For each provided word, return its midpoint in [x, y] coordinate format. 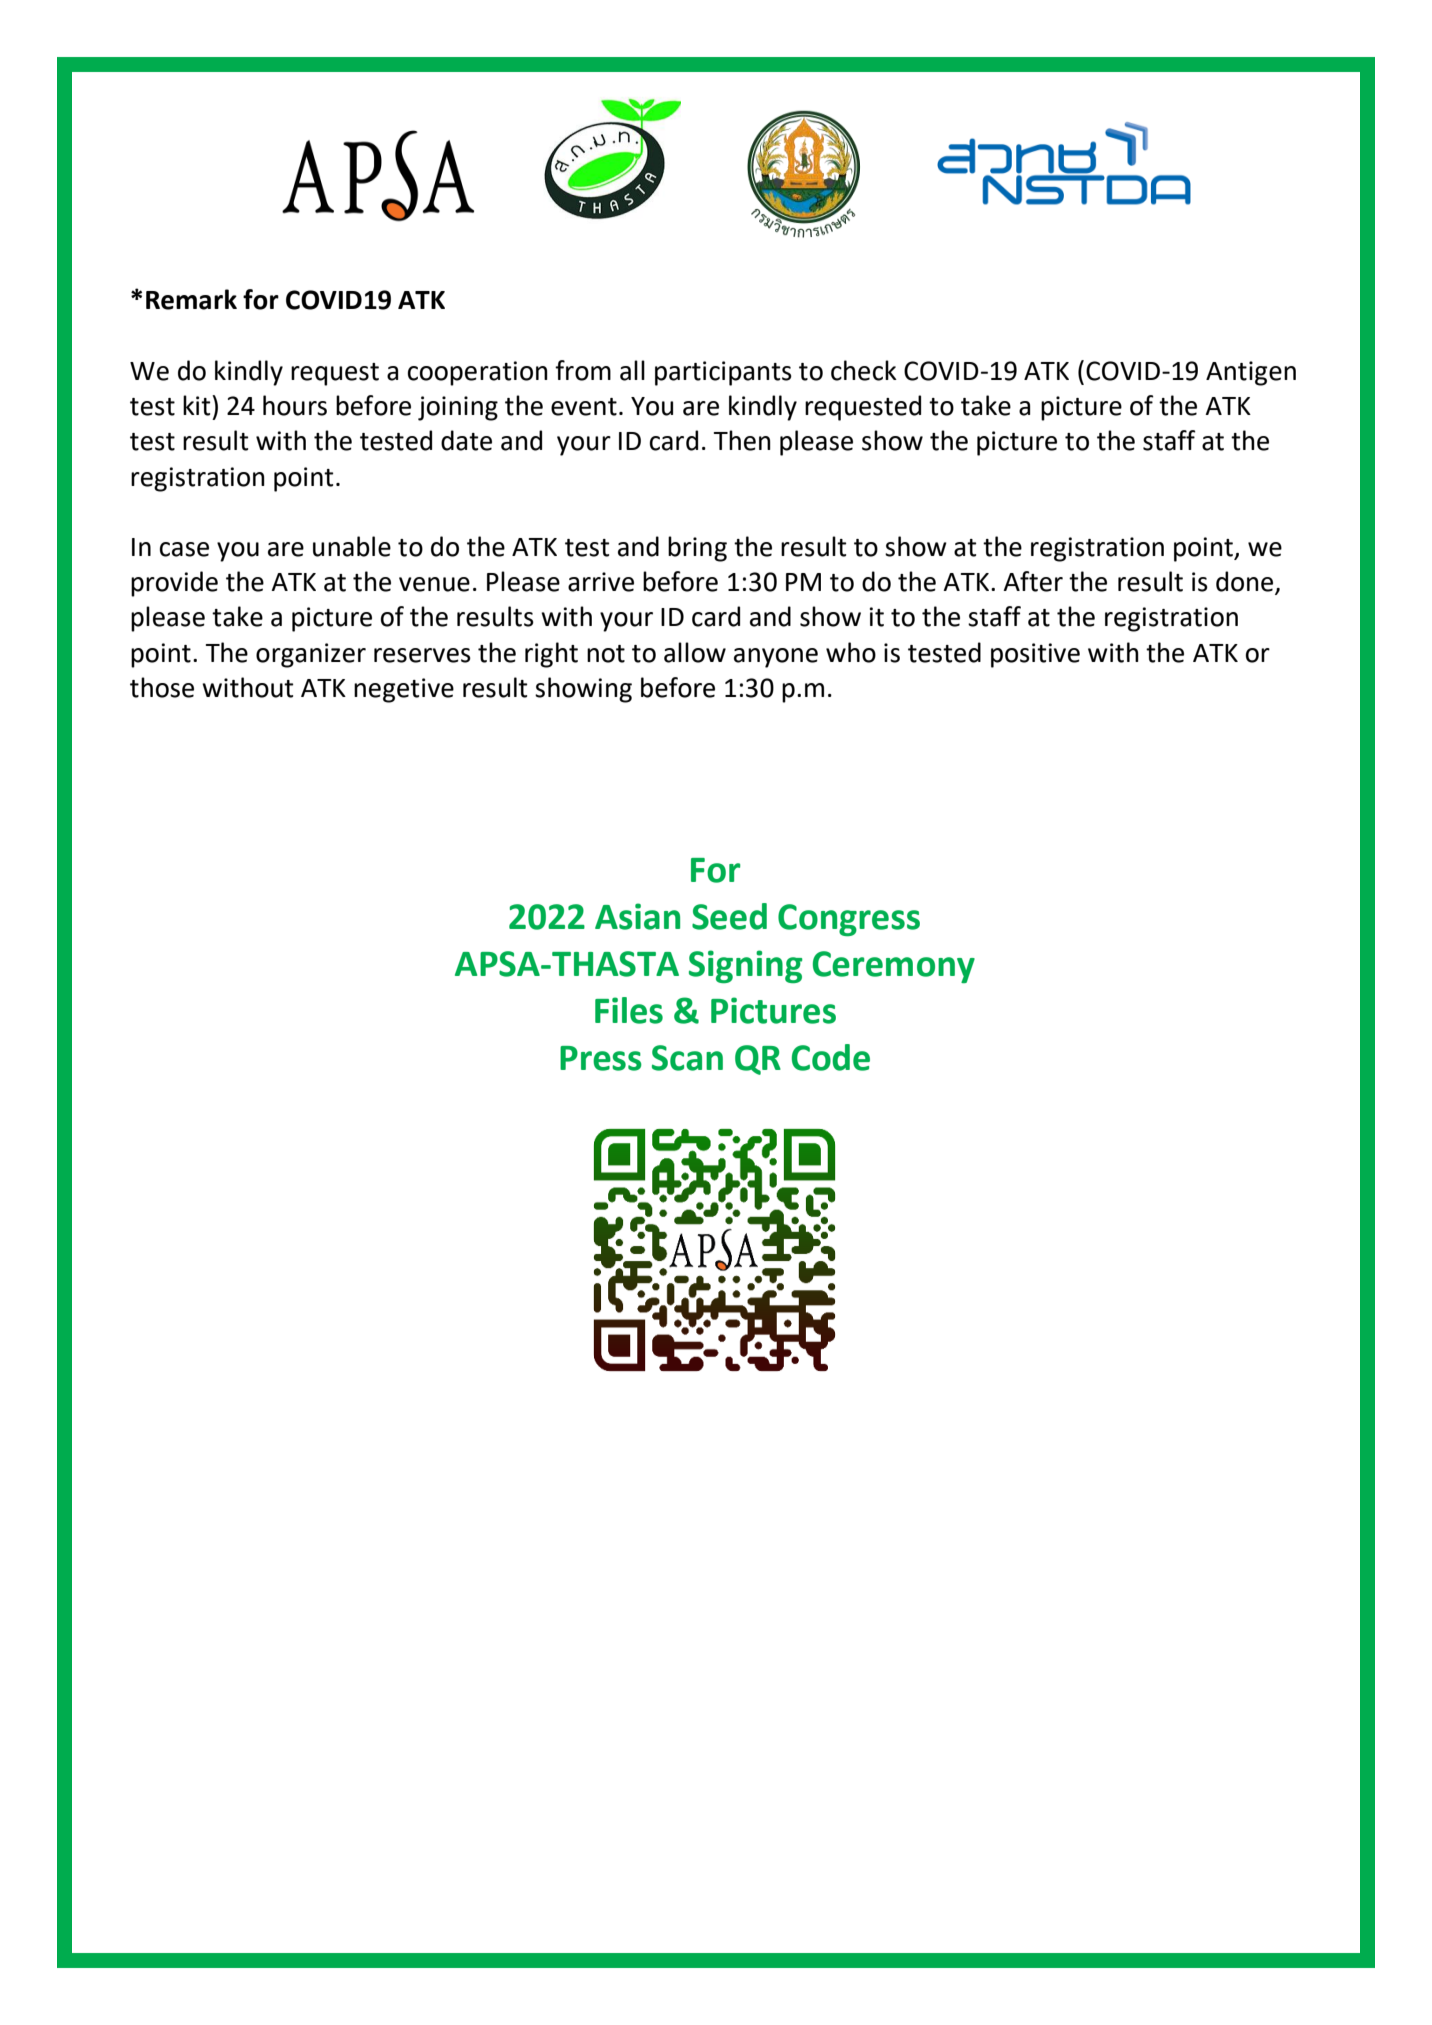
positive [1035, 655]
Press [601, 1058]
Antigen [1251, 373]
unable [352, 546]
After [1033, 581]
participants [723, 373]
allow [695, 652]
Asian [637, 916]
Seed [729, 916]
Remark [191, 299]
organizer [311, 655]
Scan [687, 1058]
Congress [849, 920]
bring [697, 549]
